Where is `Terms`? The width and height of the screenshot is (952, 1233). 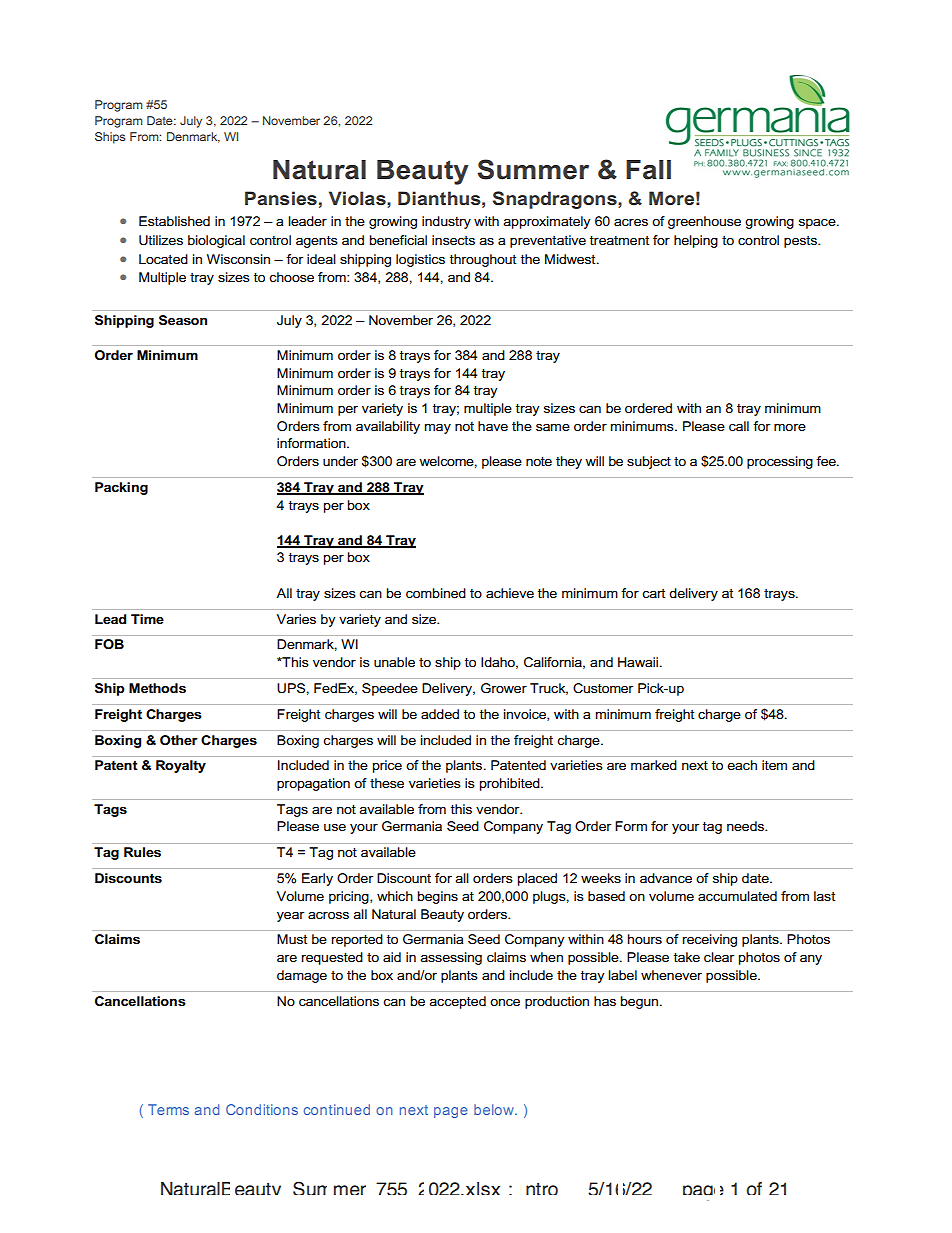
Terms is located at coordinates (168, 1109).
